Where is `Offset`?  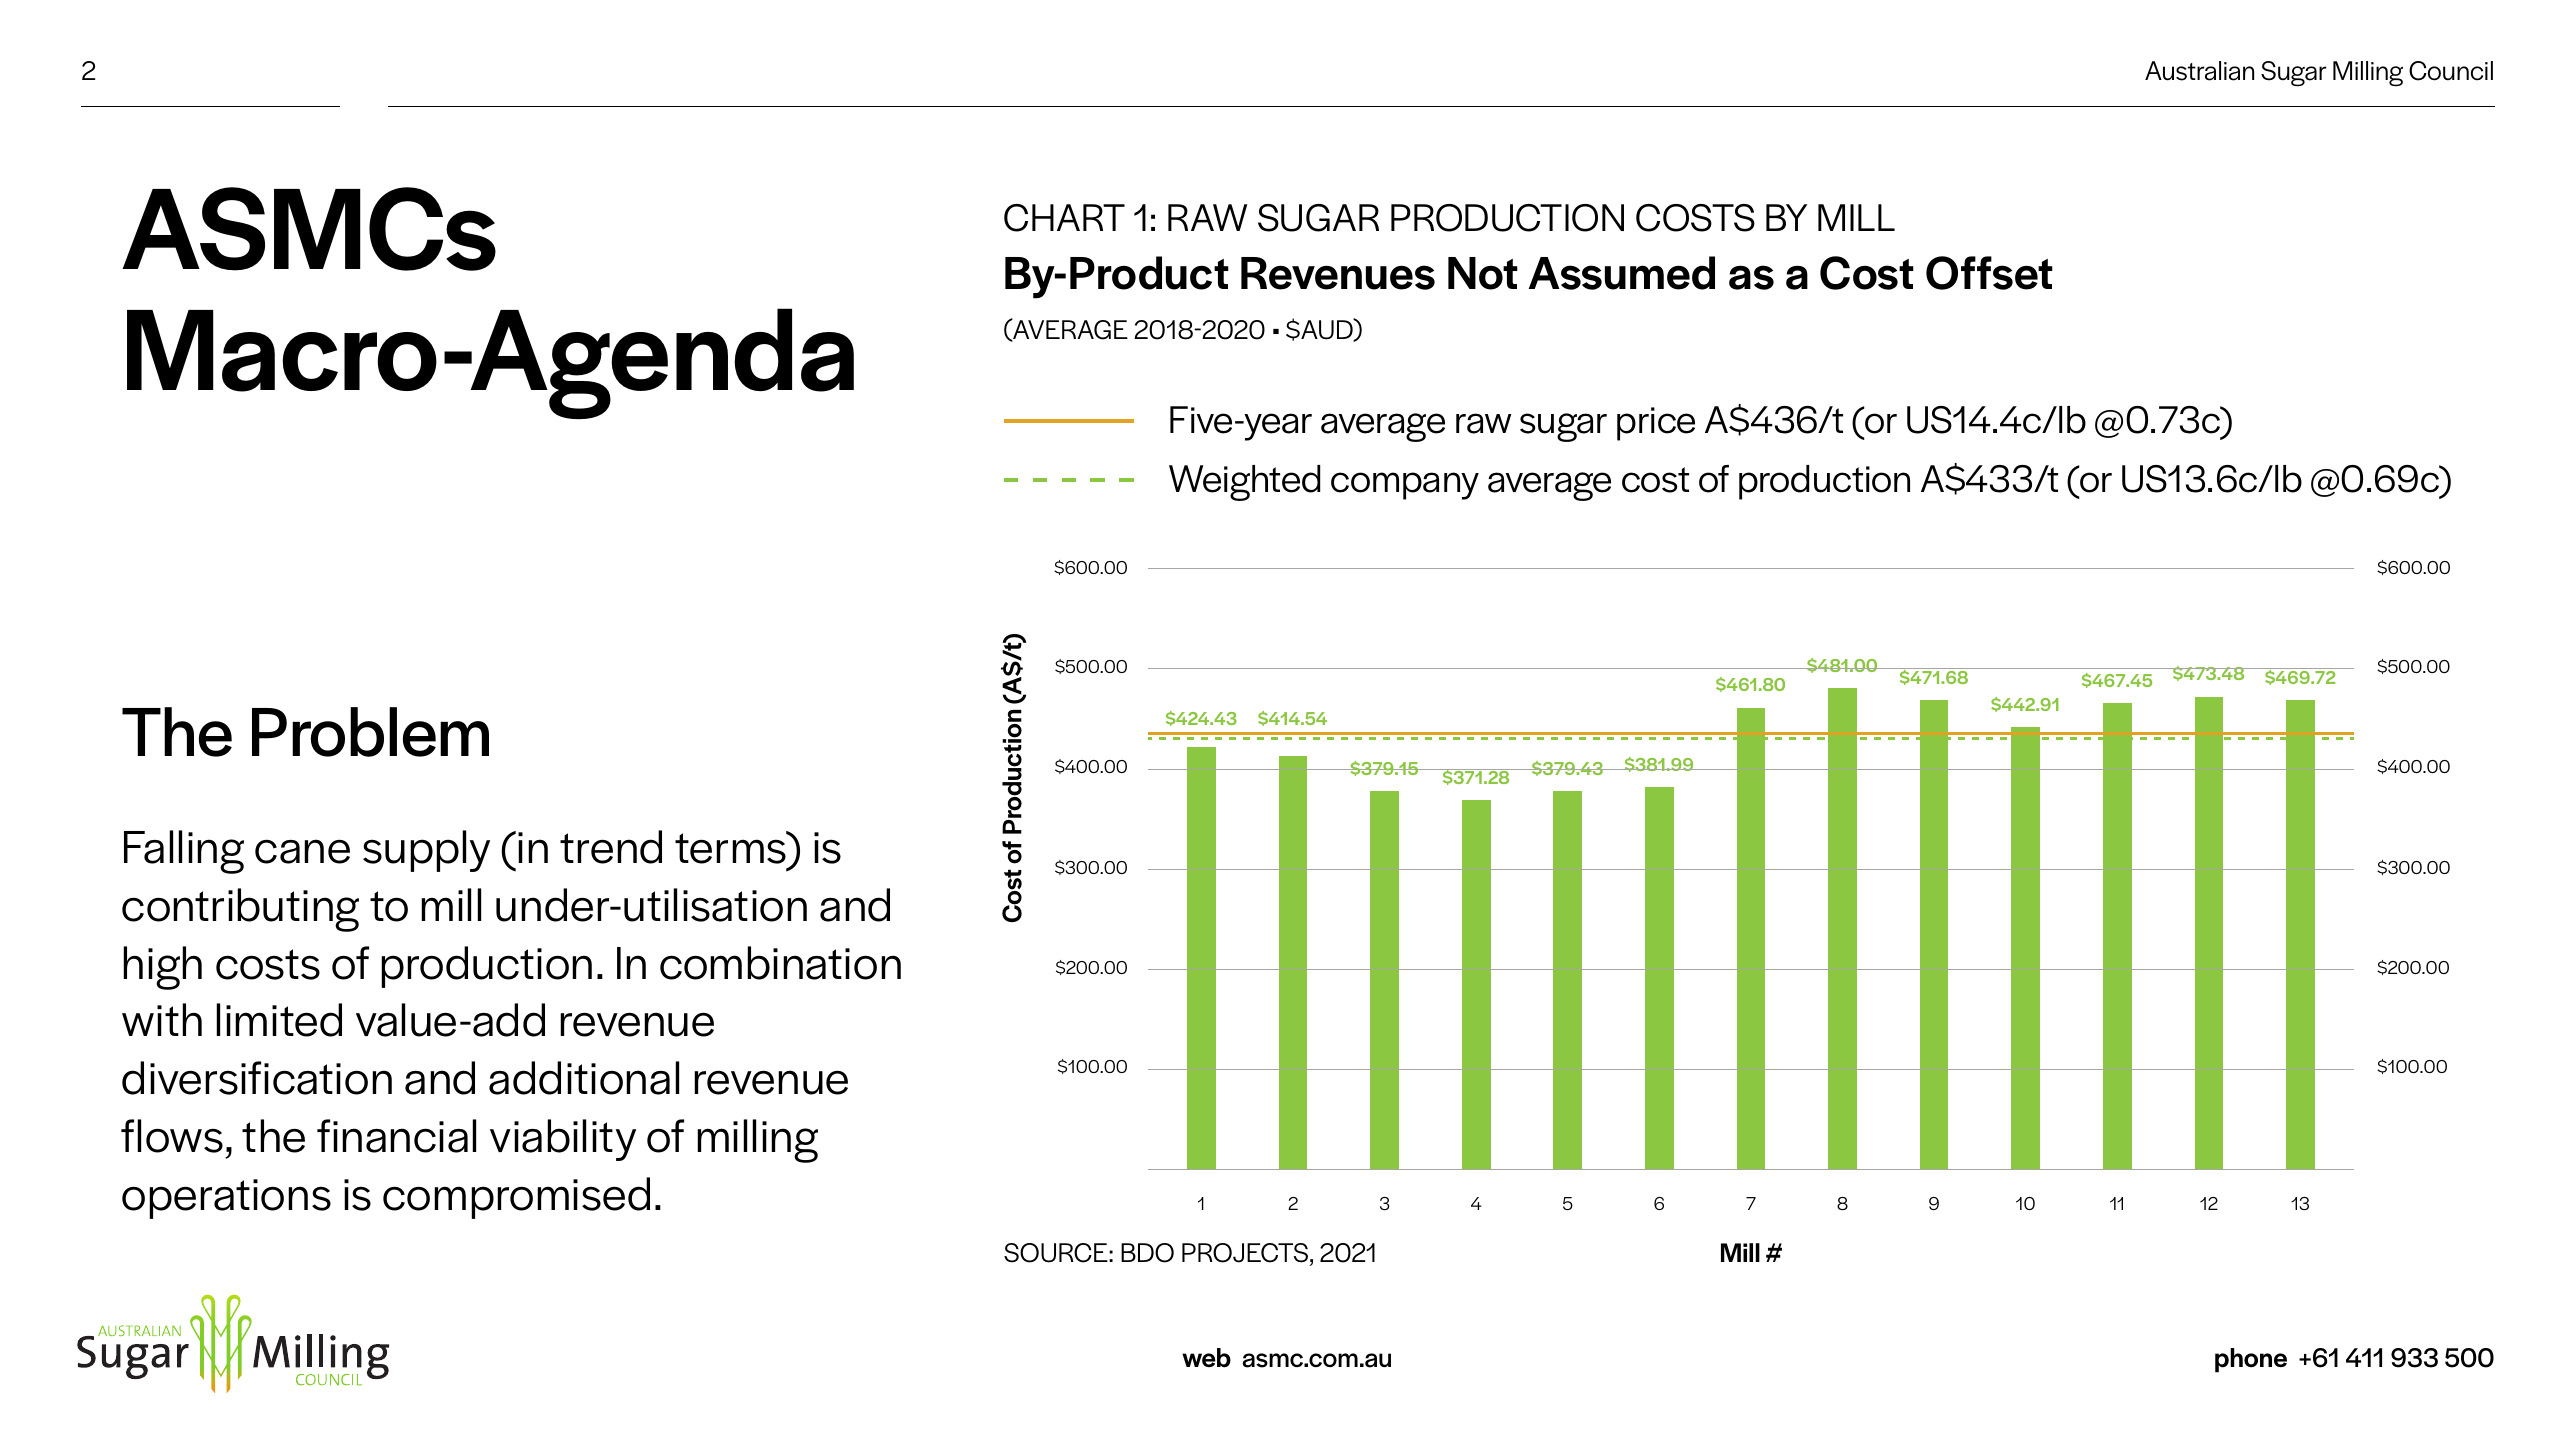 Offset is located at coordinates (1989, 273).
